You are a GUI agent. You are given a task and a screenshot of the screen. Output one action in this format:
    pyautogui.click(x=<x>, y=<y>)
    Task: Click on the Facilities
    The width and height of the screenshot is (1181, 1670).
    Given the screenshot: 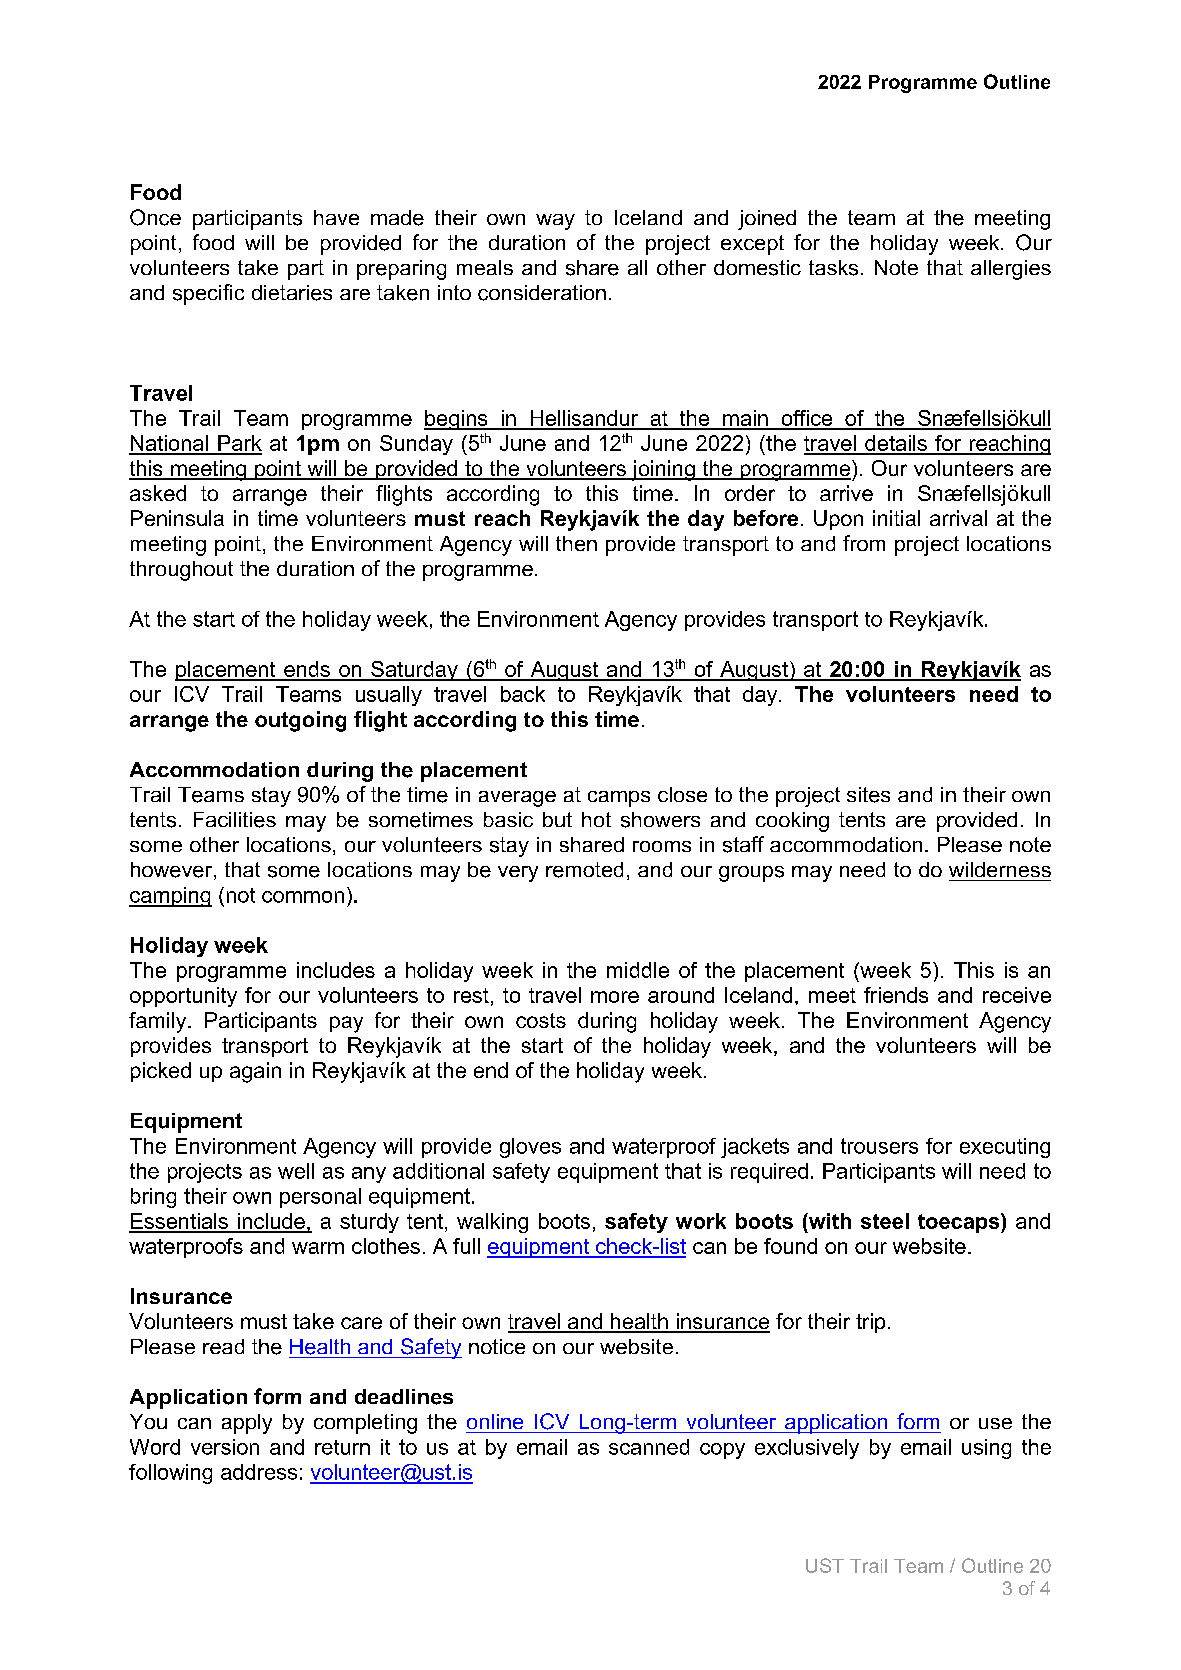 What is the action you would take?
    pyautogui.click(x=235, y=820)
